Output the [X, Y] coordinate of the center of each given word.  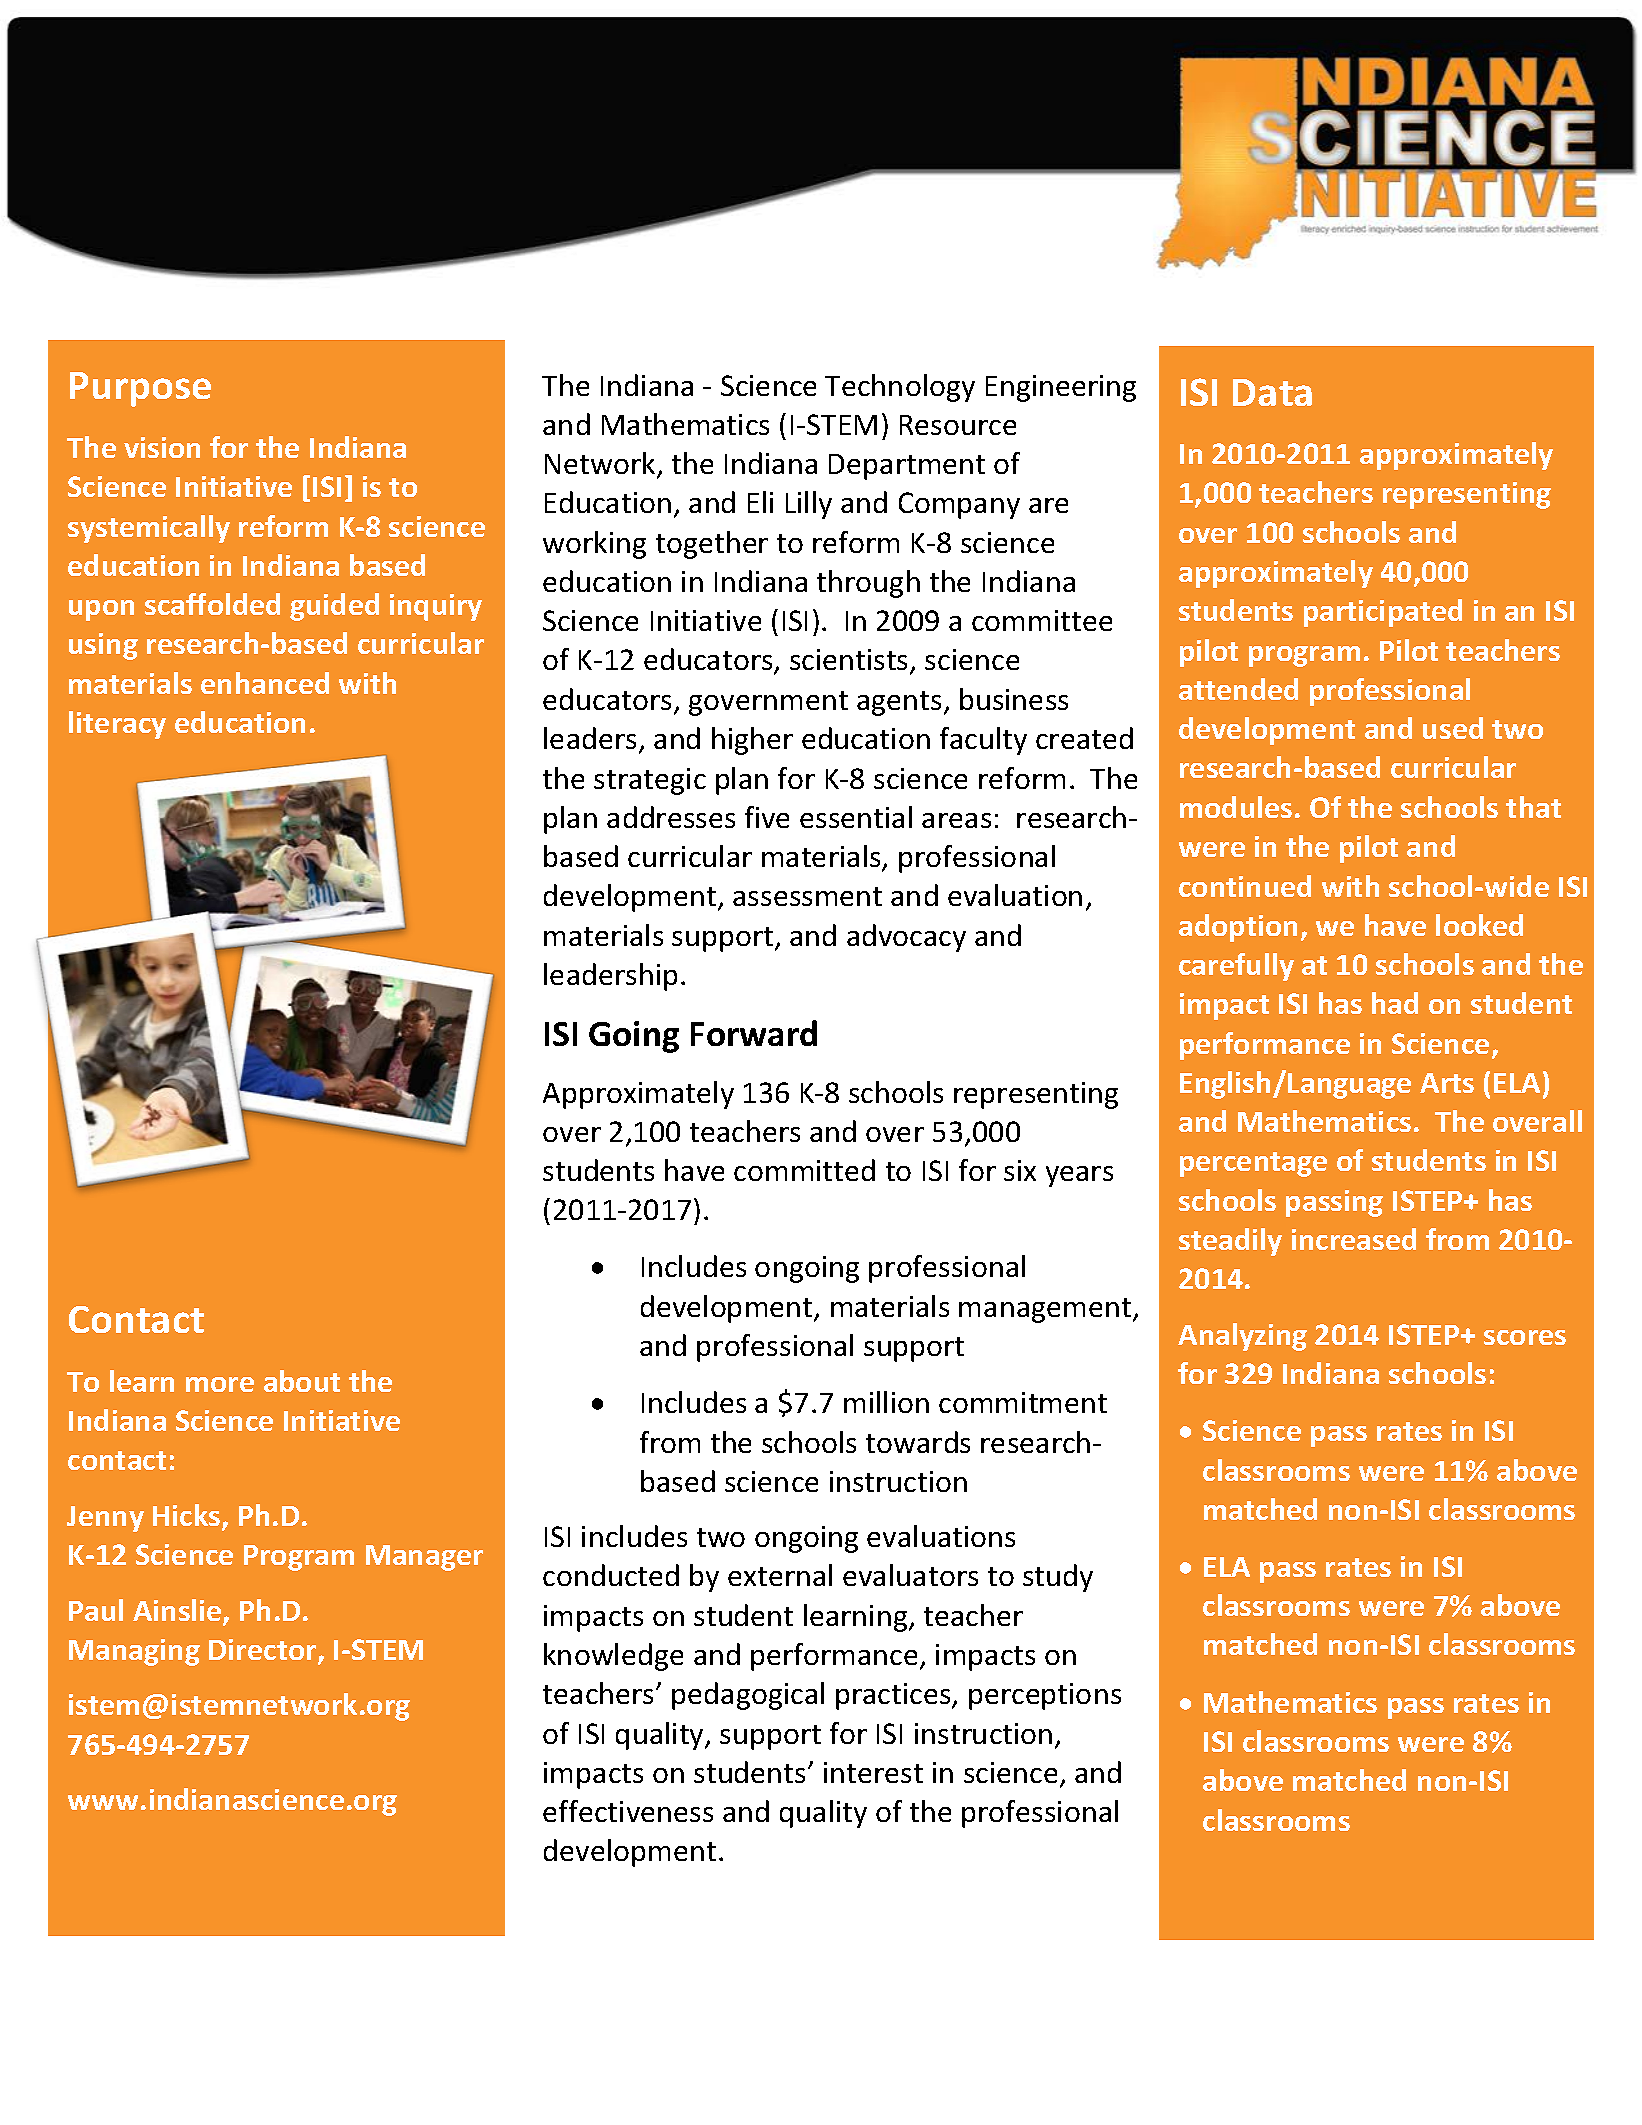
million [886, 1402]
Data [1272, 392]
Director [264, 1651]
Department [907, 467]
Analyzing [1242, 1337]
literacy [117, 725]
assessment [807, 896]
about [302, 1381]
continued [1245, 886]
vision [162, 447]
